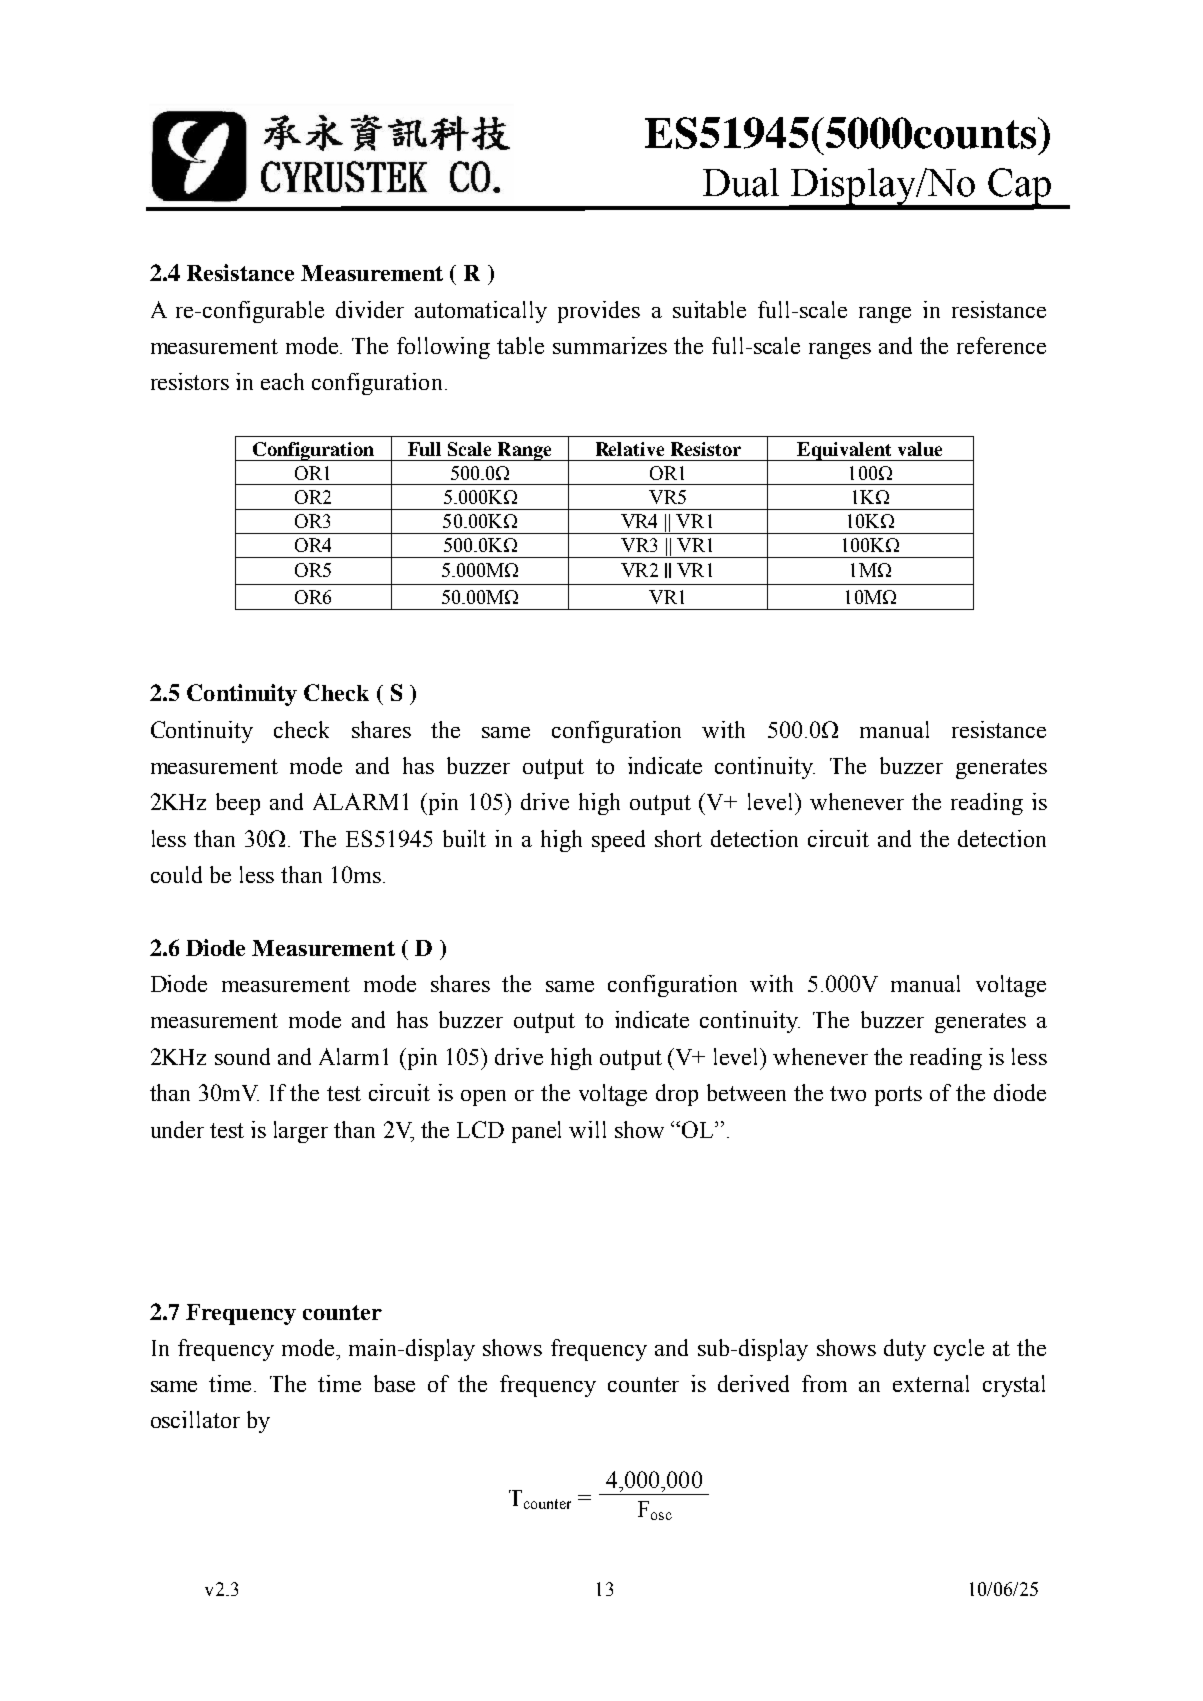  What do you see at coordinates (370, 309) in the document?
I see `divider` at bounding box center [370, 309].
